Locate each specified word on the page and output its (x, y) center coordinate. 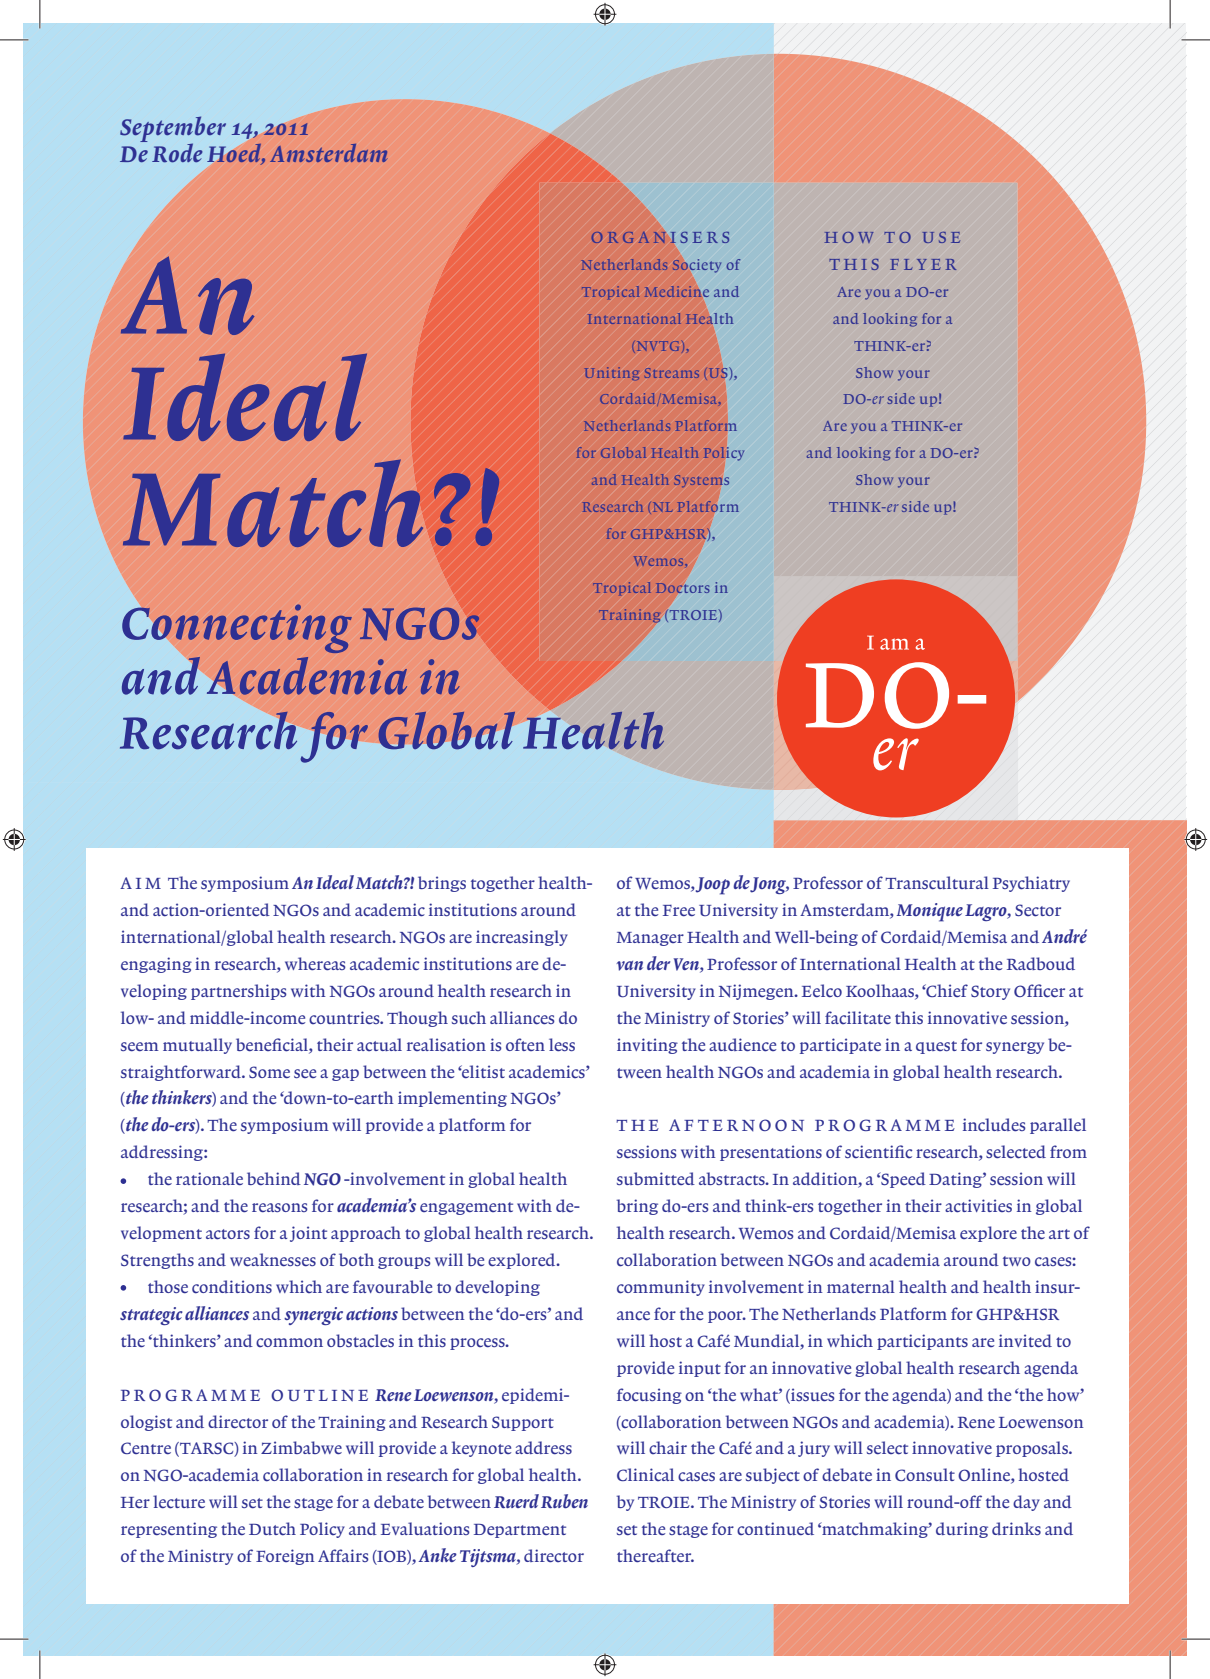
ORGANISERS (660, 237)
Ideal (335, 882)
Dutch (272, 1529)
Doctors (682, 588)
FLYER (923, 264)
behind (274, 1178)
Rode (177, 153)
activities (978, 1206)
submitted (656, 1178)
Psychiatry (1031, 884)
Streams (672, 373)
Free (679, 910)
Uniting (612, 373)
